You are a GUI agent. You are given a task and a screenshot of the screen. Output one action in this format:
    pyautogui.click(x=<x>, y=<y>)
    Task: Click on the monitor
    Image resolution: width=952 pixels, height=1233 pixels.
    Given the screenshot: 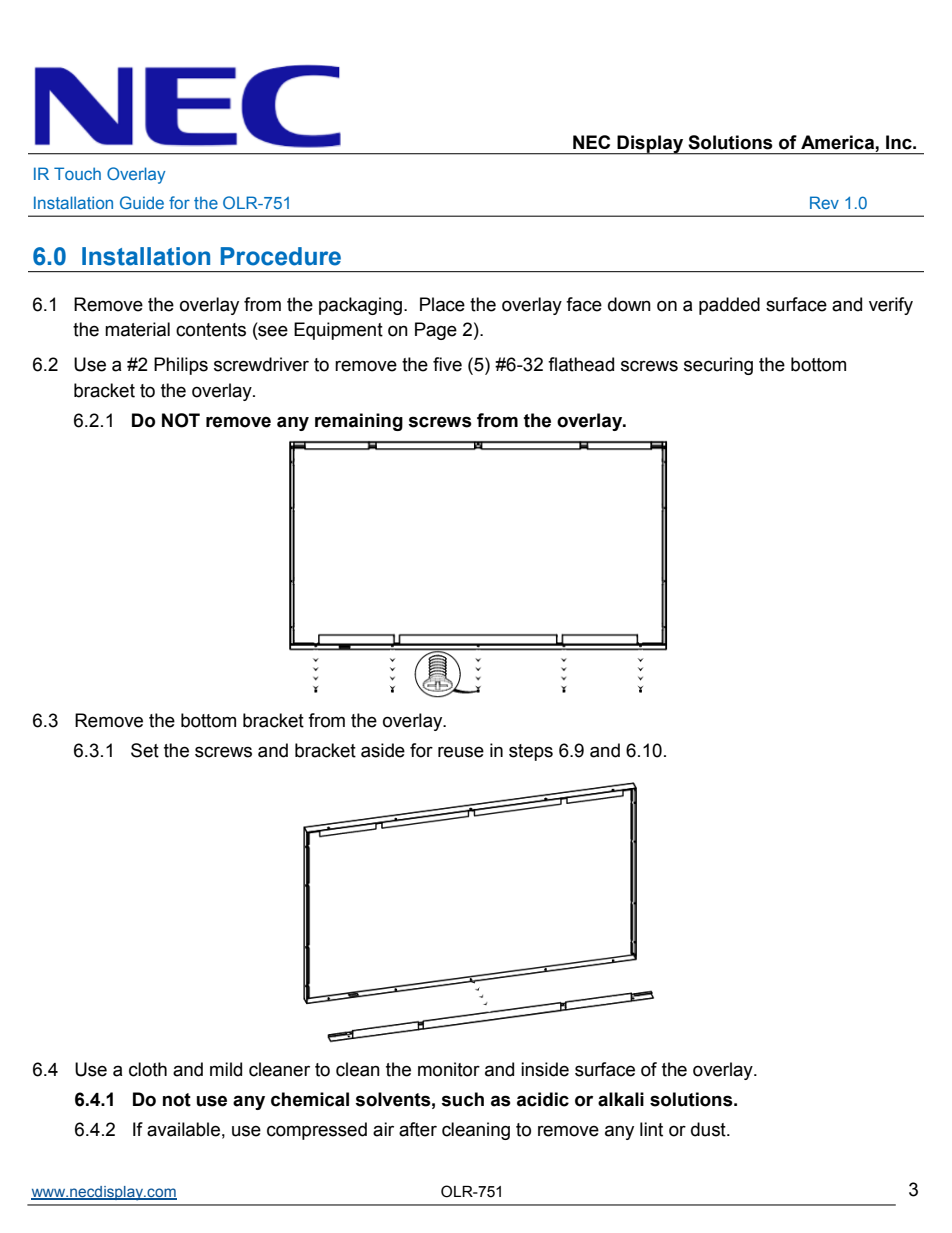 What is the action you would take?
    pyautogui.click(x=449, y=1069)
